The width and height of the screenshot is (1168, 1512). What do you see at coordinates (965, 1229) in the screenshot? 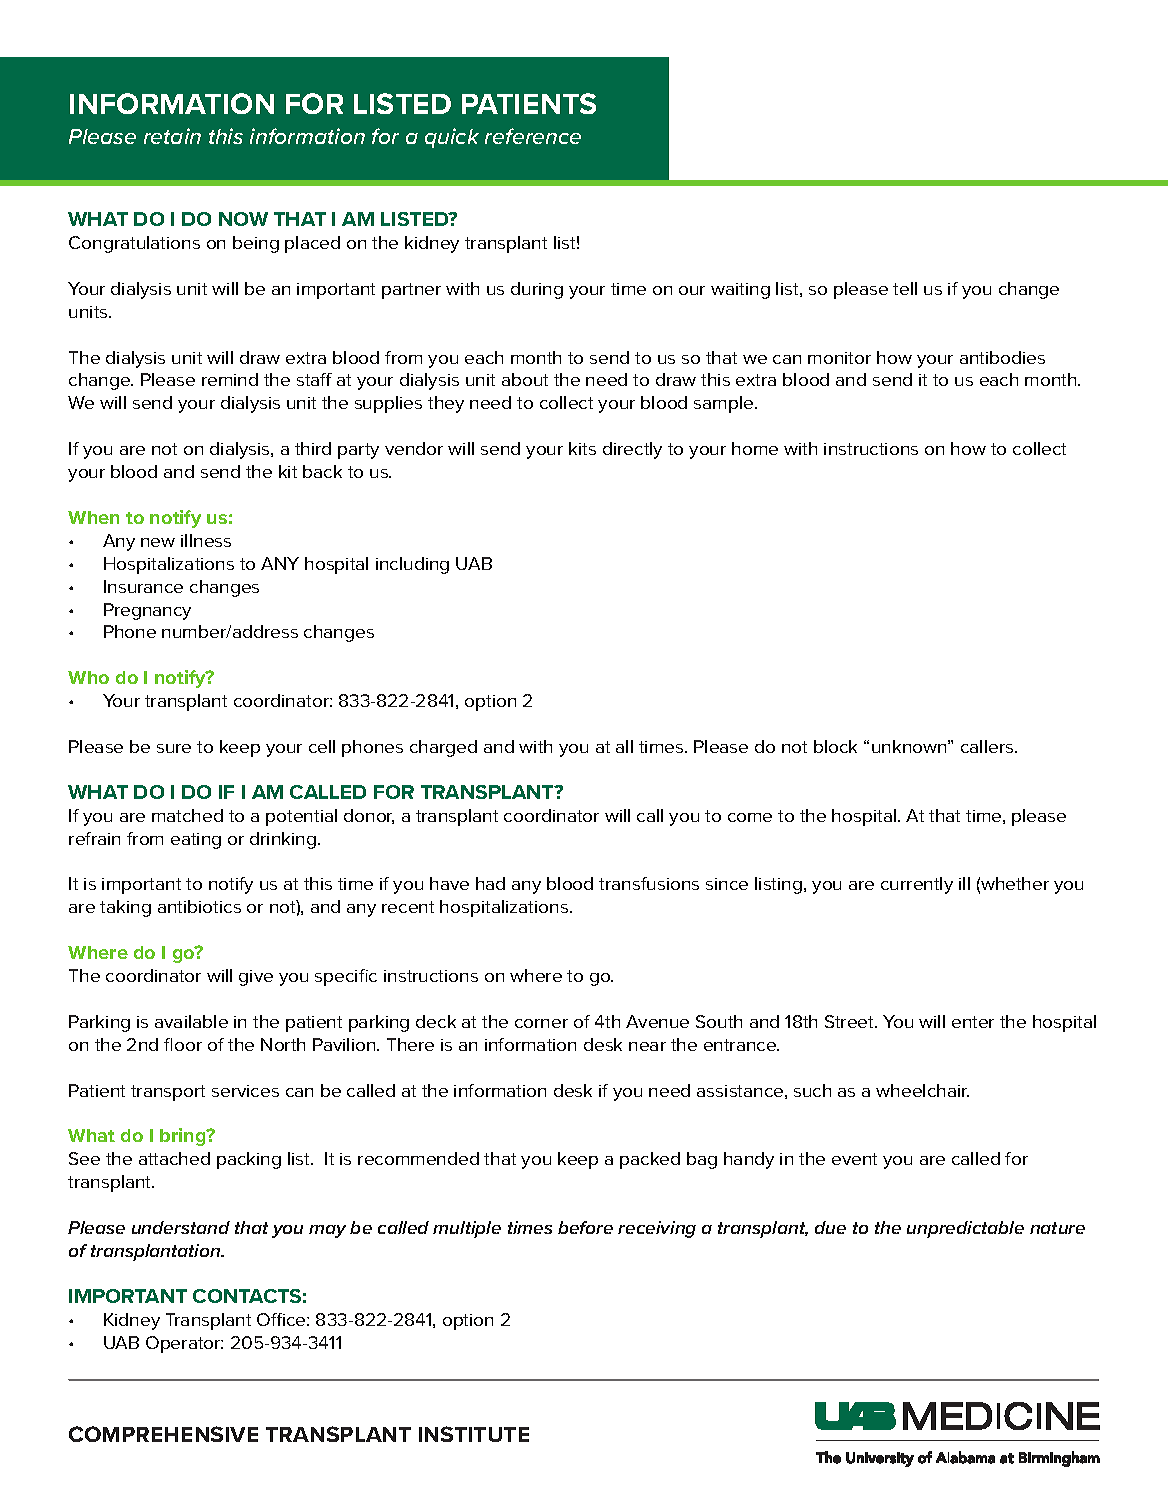
I see `unpredictable` at bounding box center [965, 1229].
